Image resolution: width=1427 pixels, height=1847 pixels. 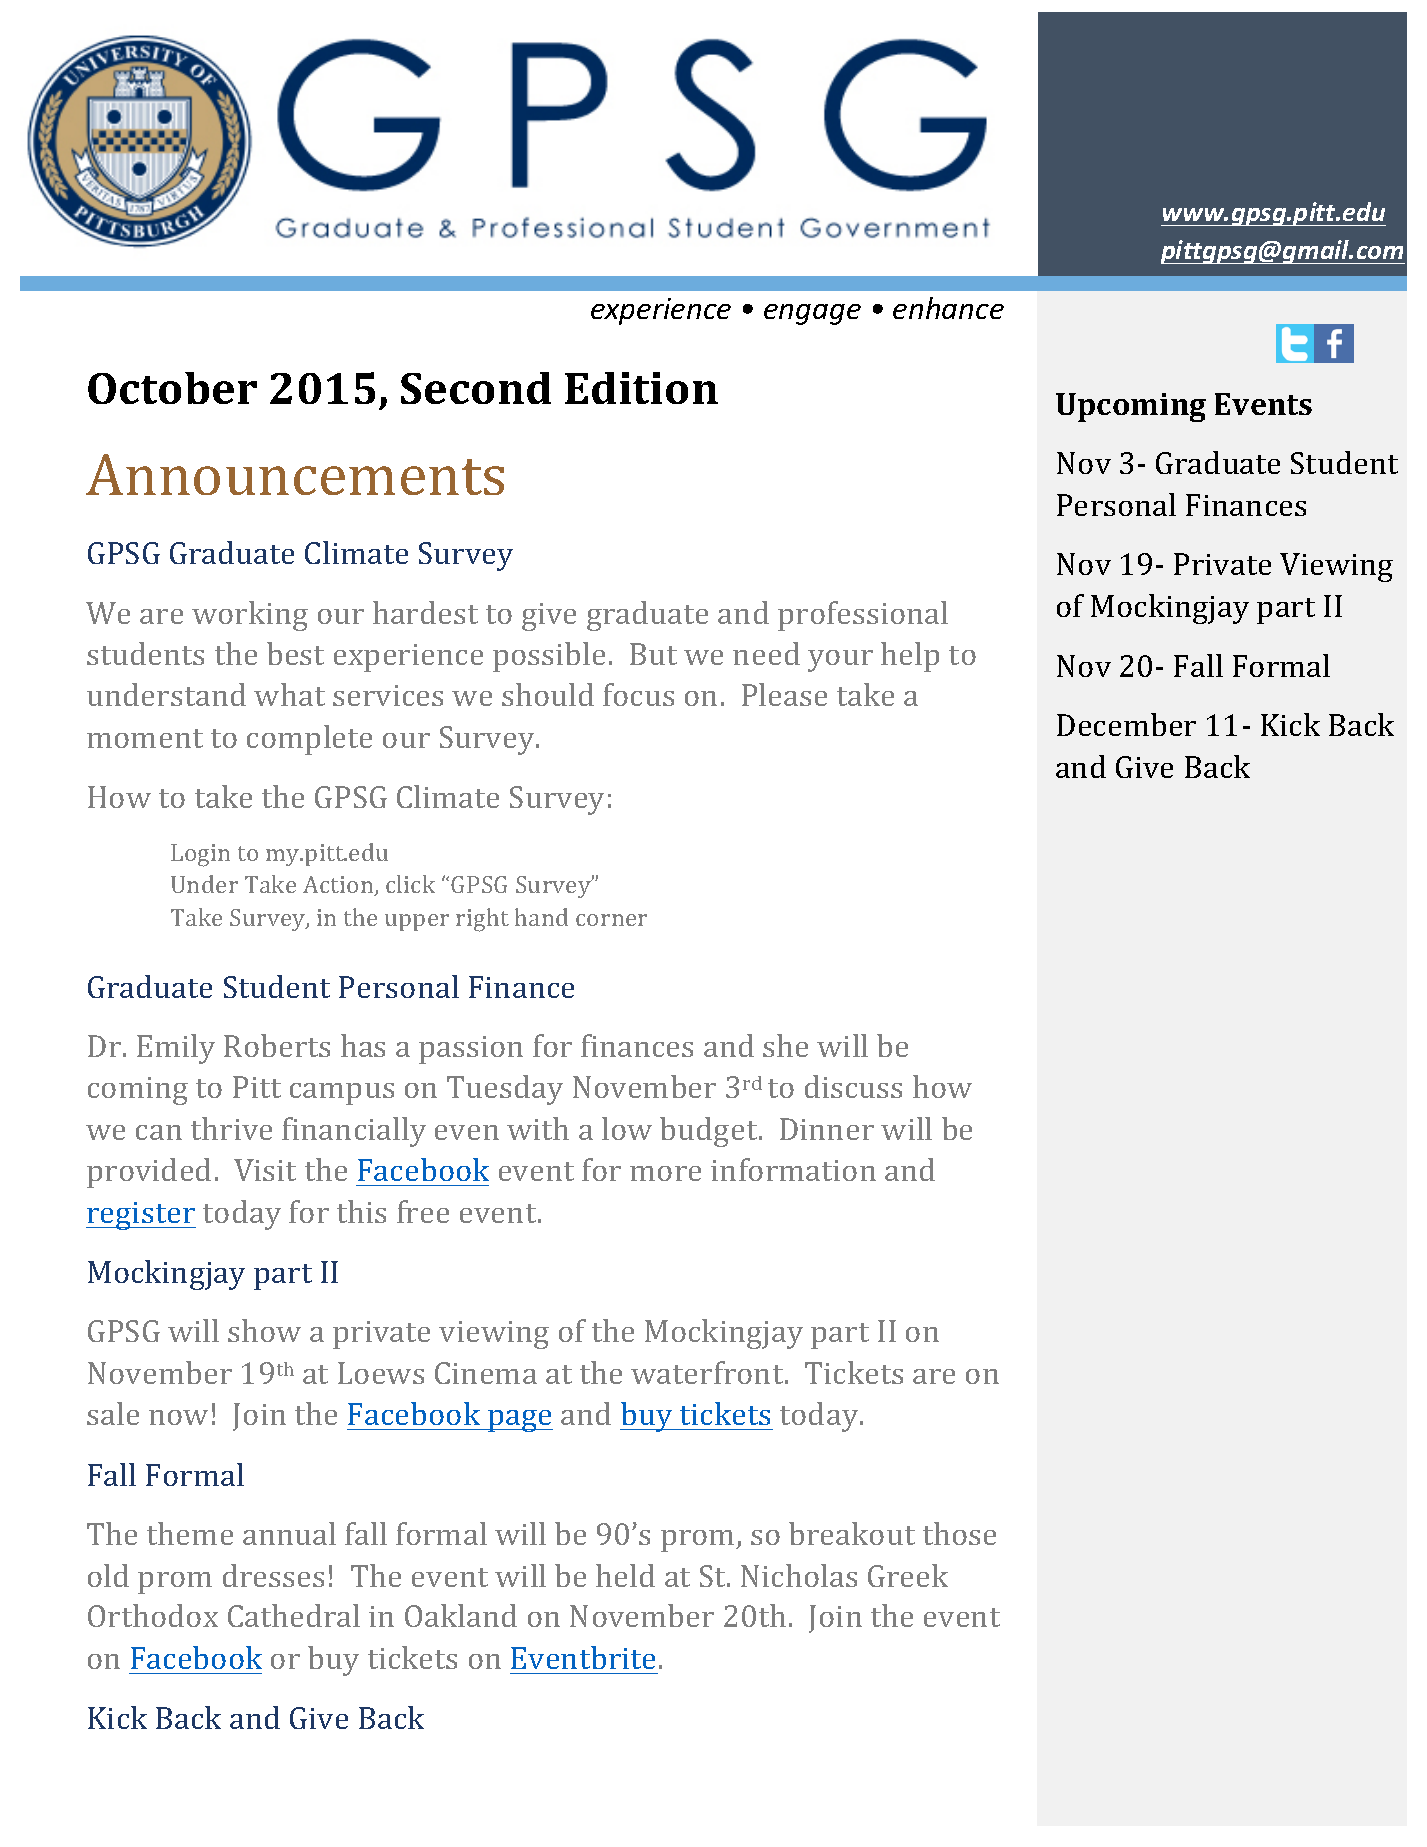 I want to click on discuss, so click(x=853, y=1086).
